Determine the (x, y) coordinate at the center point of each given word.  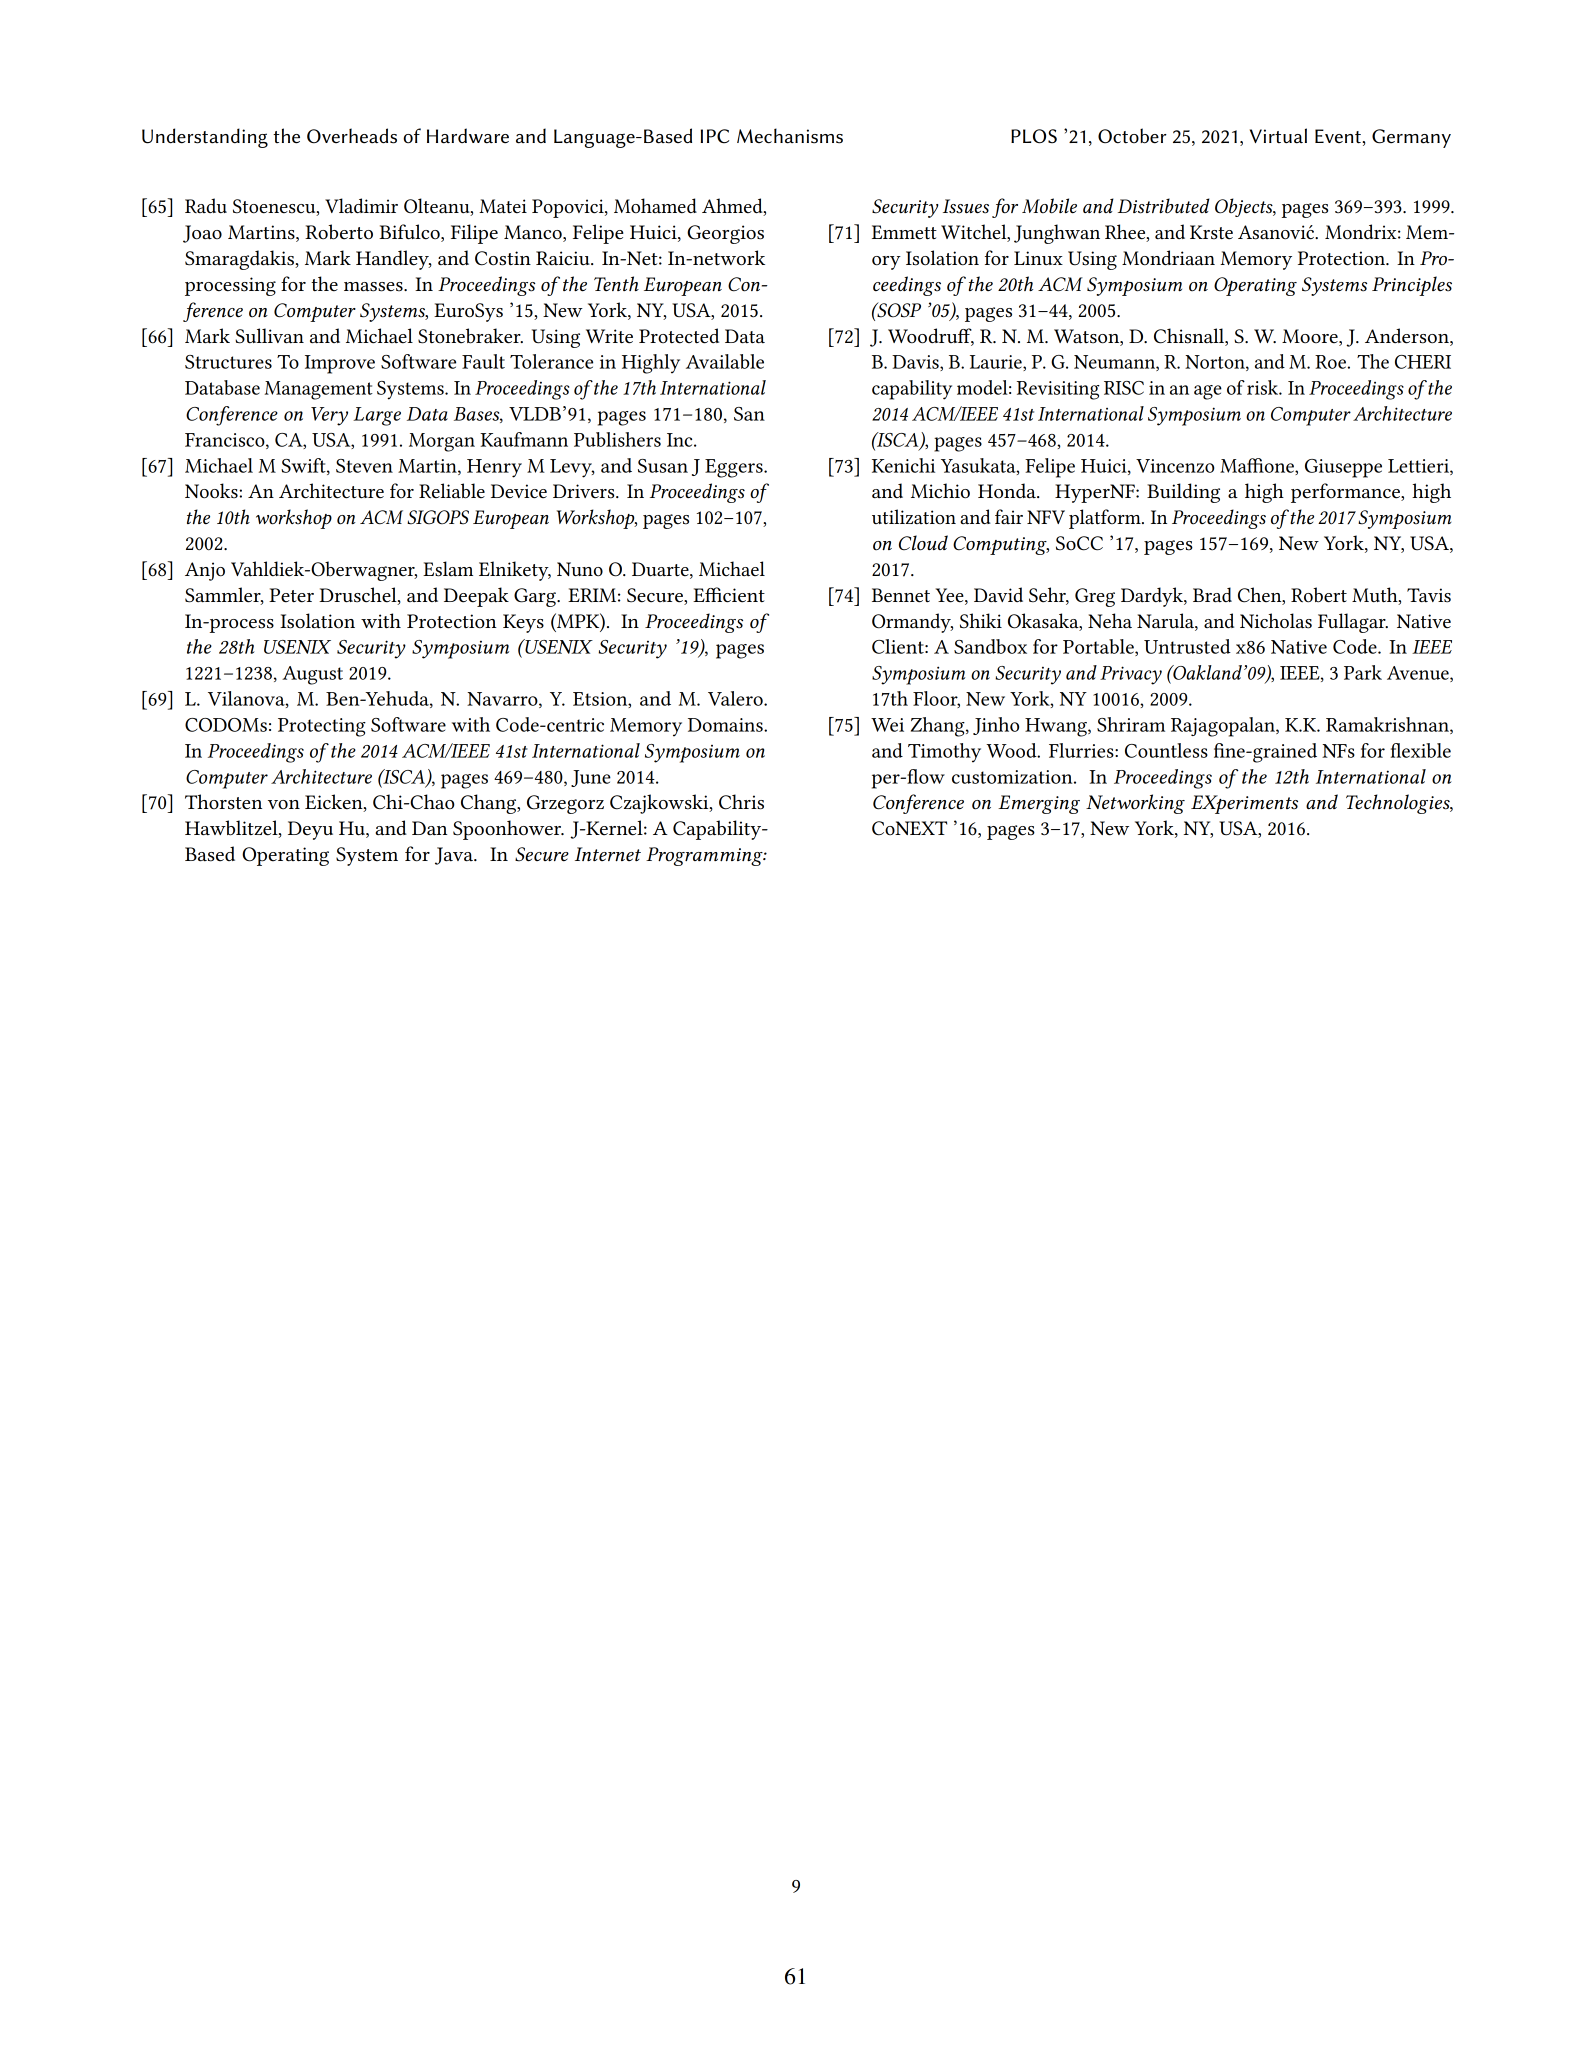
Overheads (352, 136)
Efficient (729, 595)
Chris (741, 802)
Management (319, 390)
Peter (291, 595)
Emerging (1039, 804)
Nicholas (1276, 621)
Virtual (1278, 136)
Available (725, 361)
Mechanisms (790, 136)
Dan (429, 828)
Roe (1330, 362)
